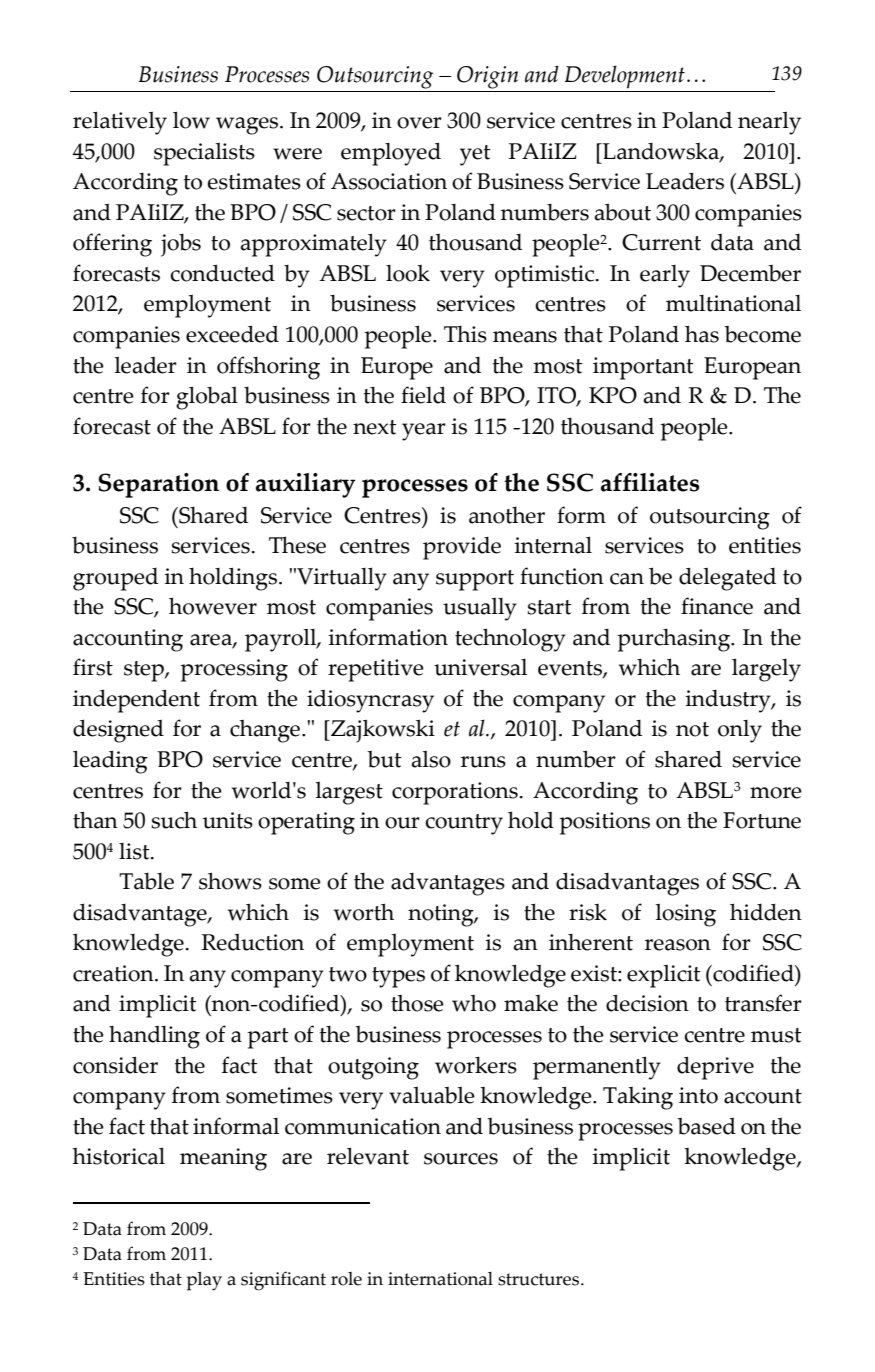 The width and height of the page is (875, 1372). I want to click on international, so click(440, 1279).
